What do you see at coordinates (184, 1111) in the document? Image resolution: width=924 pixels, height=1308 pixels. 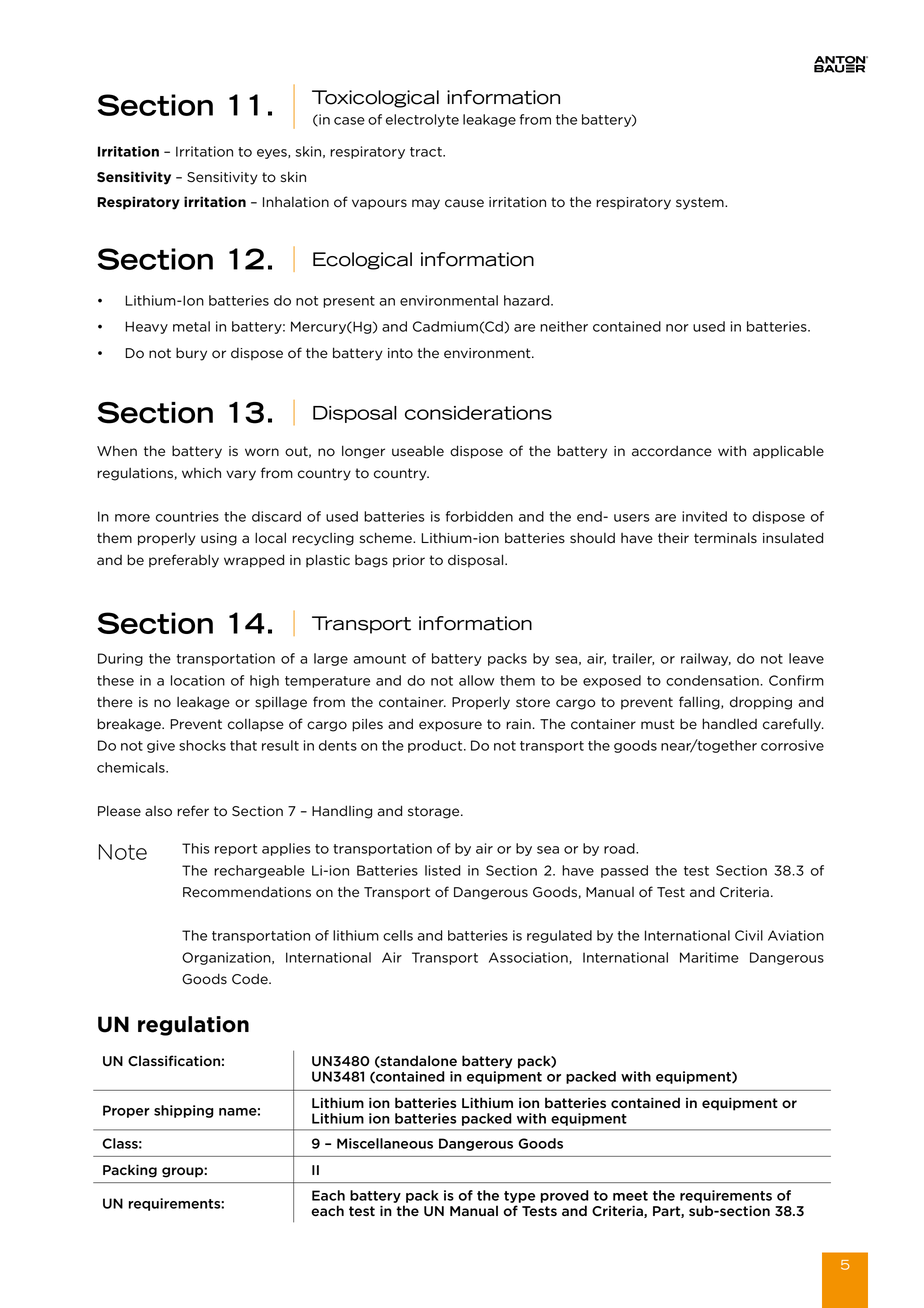 I see `shipping` at bounding box center [184, 1111].
